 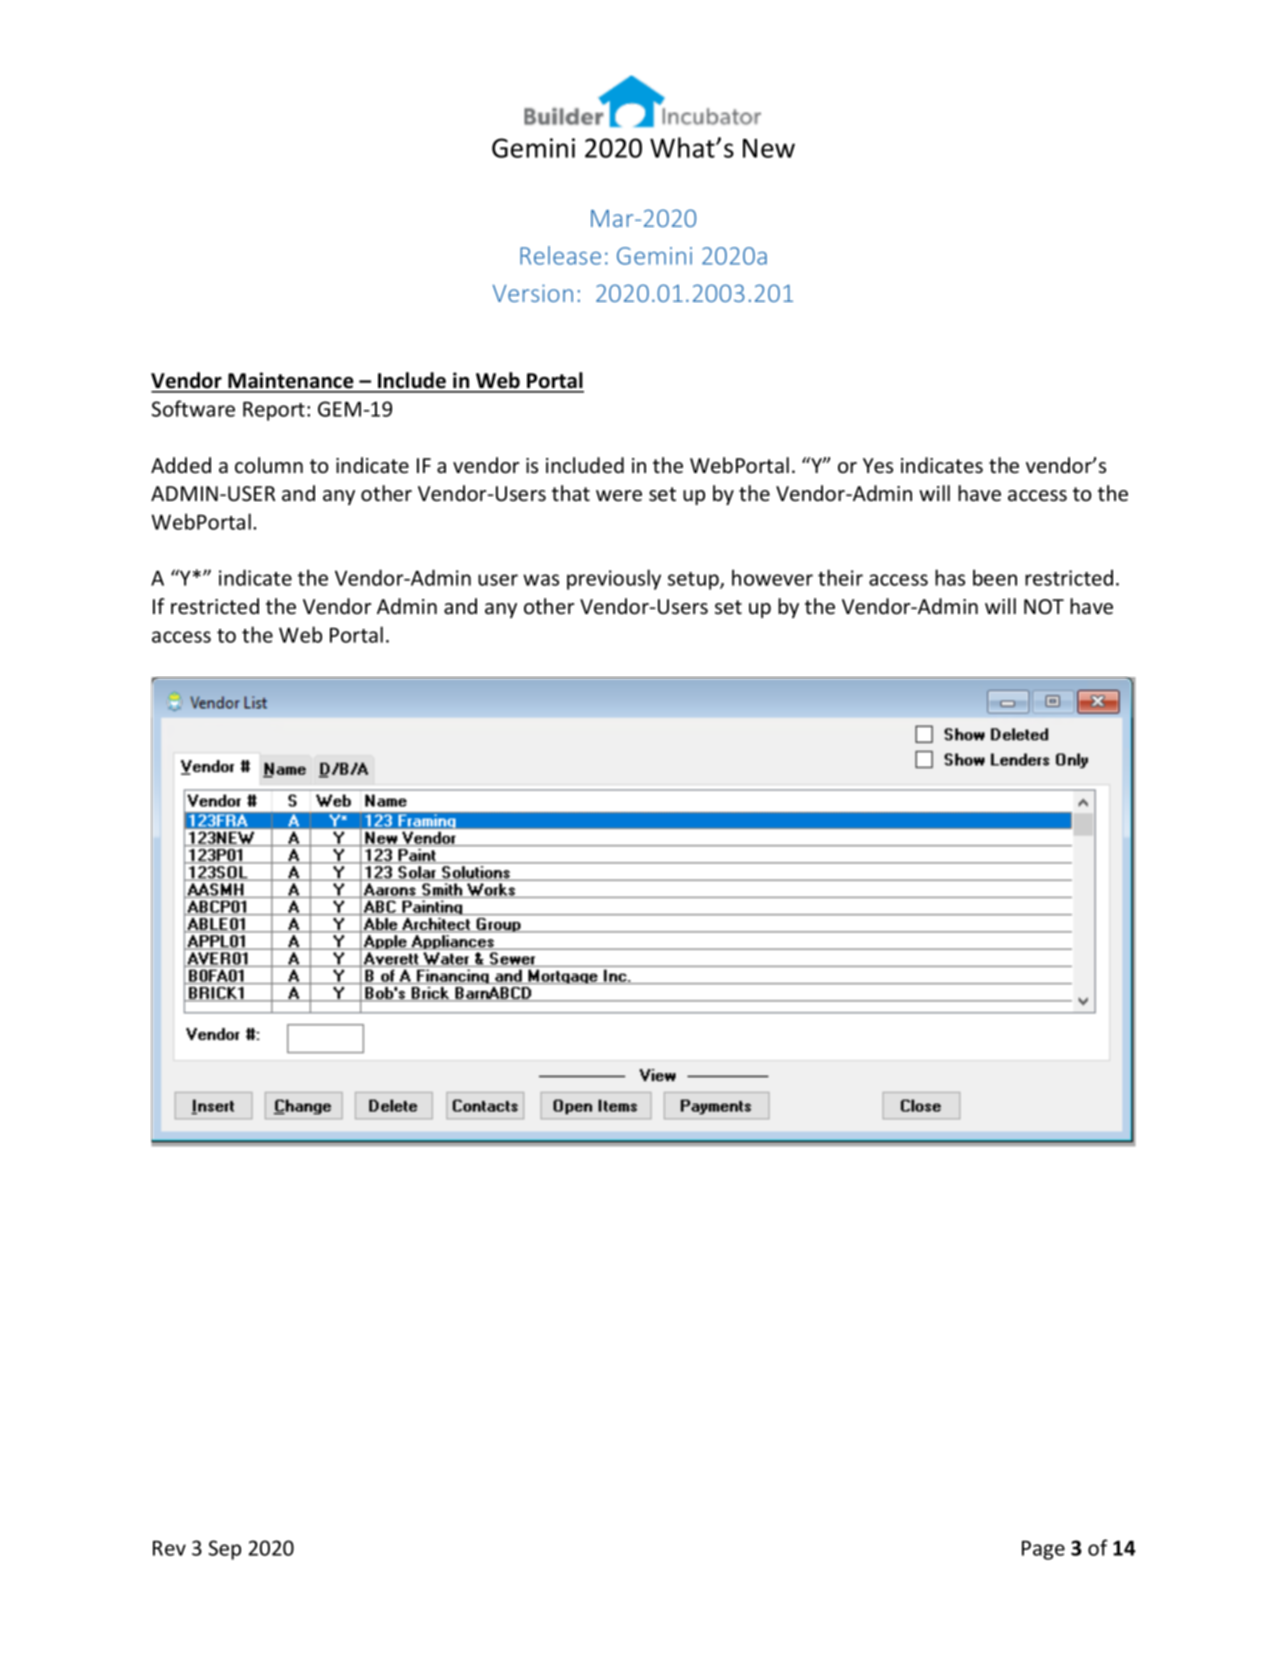 What do you see at coordinates (560, 255) in the screenshot?
I see `Release` at bounding box center [560, 255].
